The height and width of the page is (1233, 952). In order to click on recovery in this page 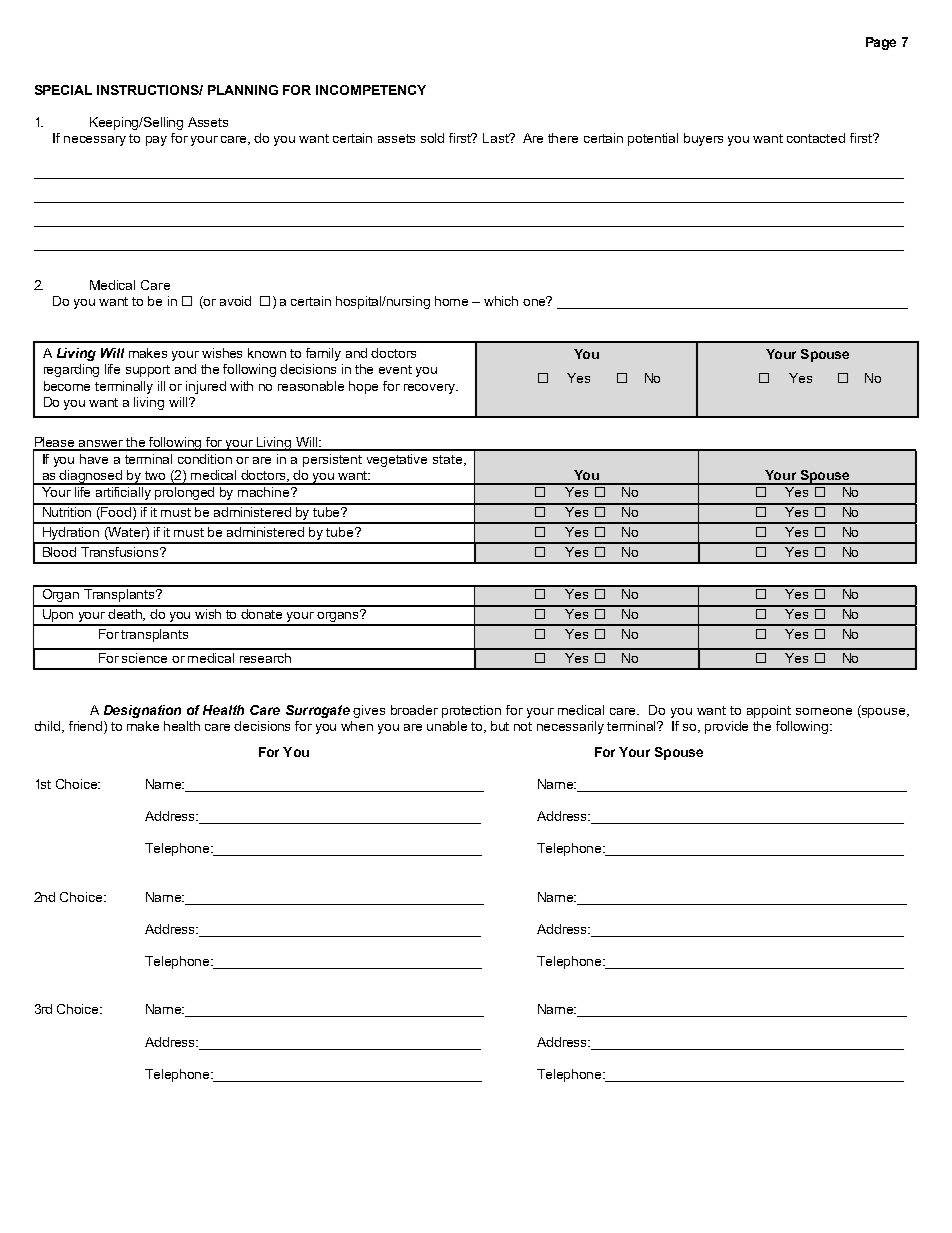, I will do `click(431, 389)`.
